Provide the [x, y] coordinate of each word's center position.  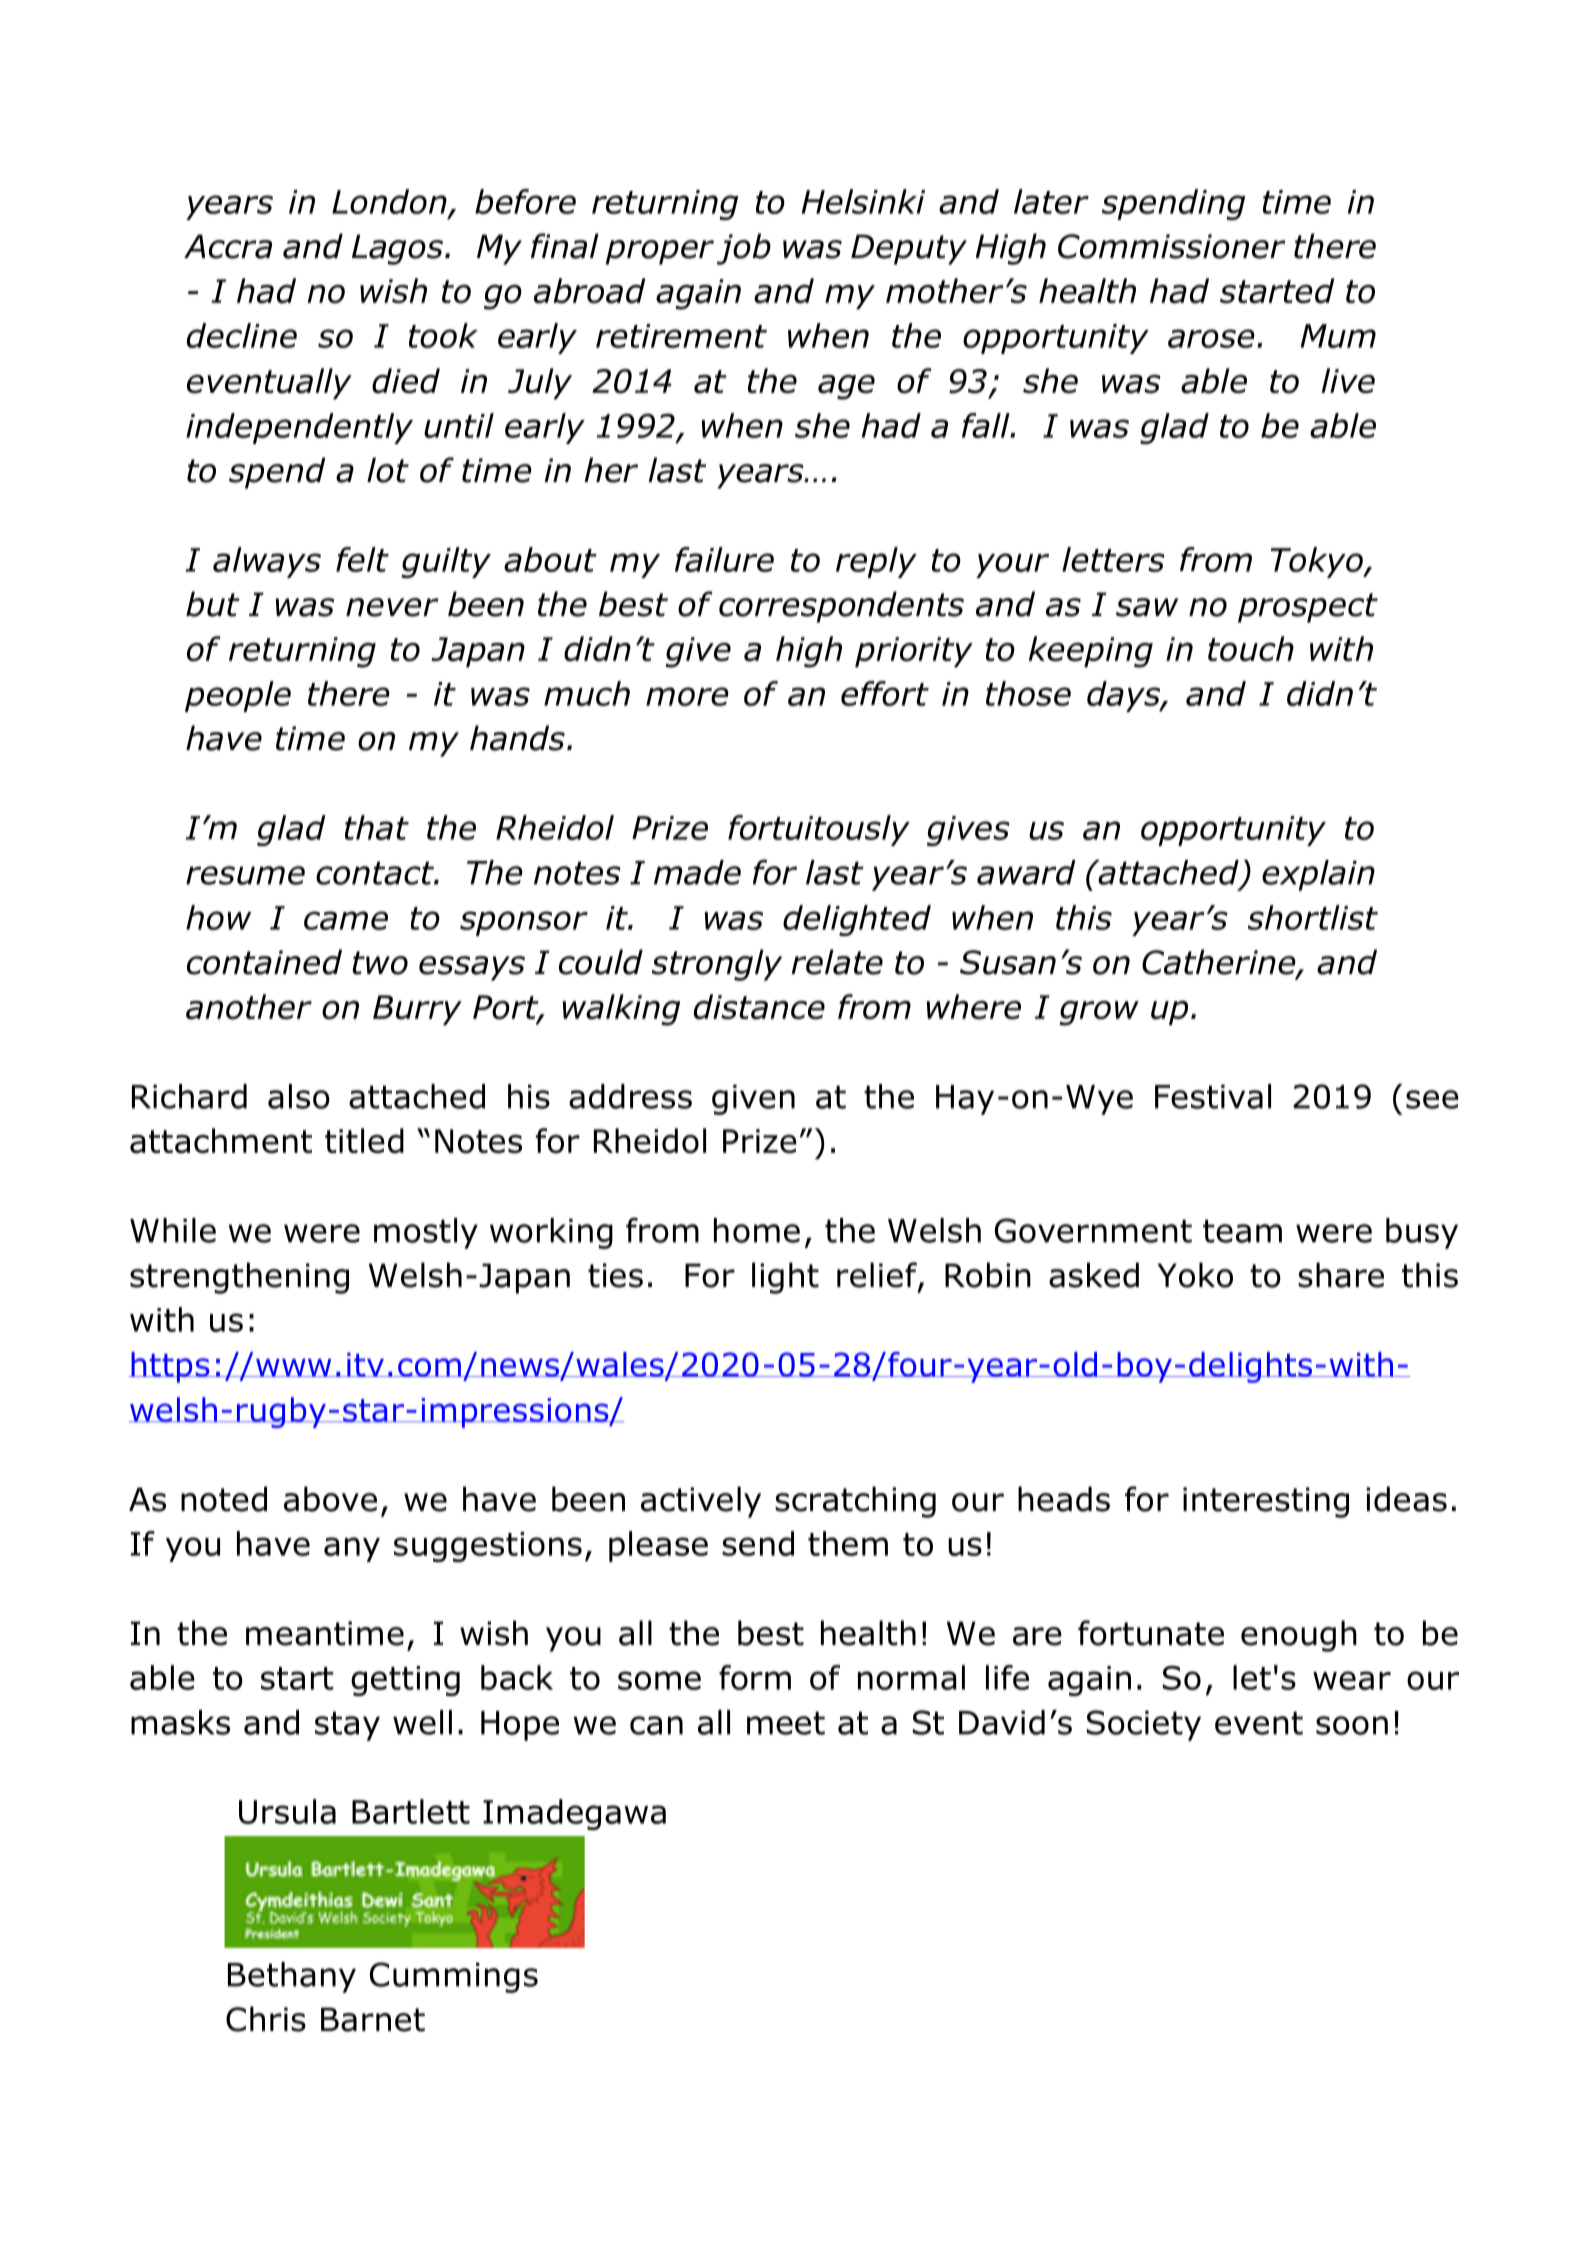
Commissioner [1172, 246]
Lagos [397, 249]
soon [1352, 1725]
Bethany [292, 1977]
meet [786, 1723]
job [744, 249]
